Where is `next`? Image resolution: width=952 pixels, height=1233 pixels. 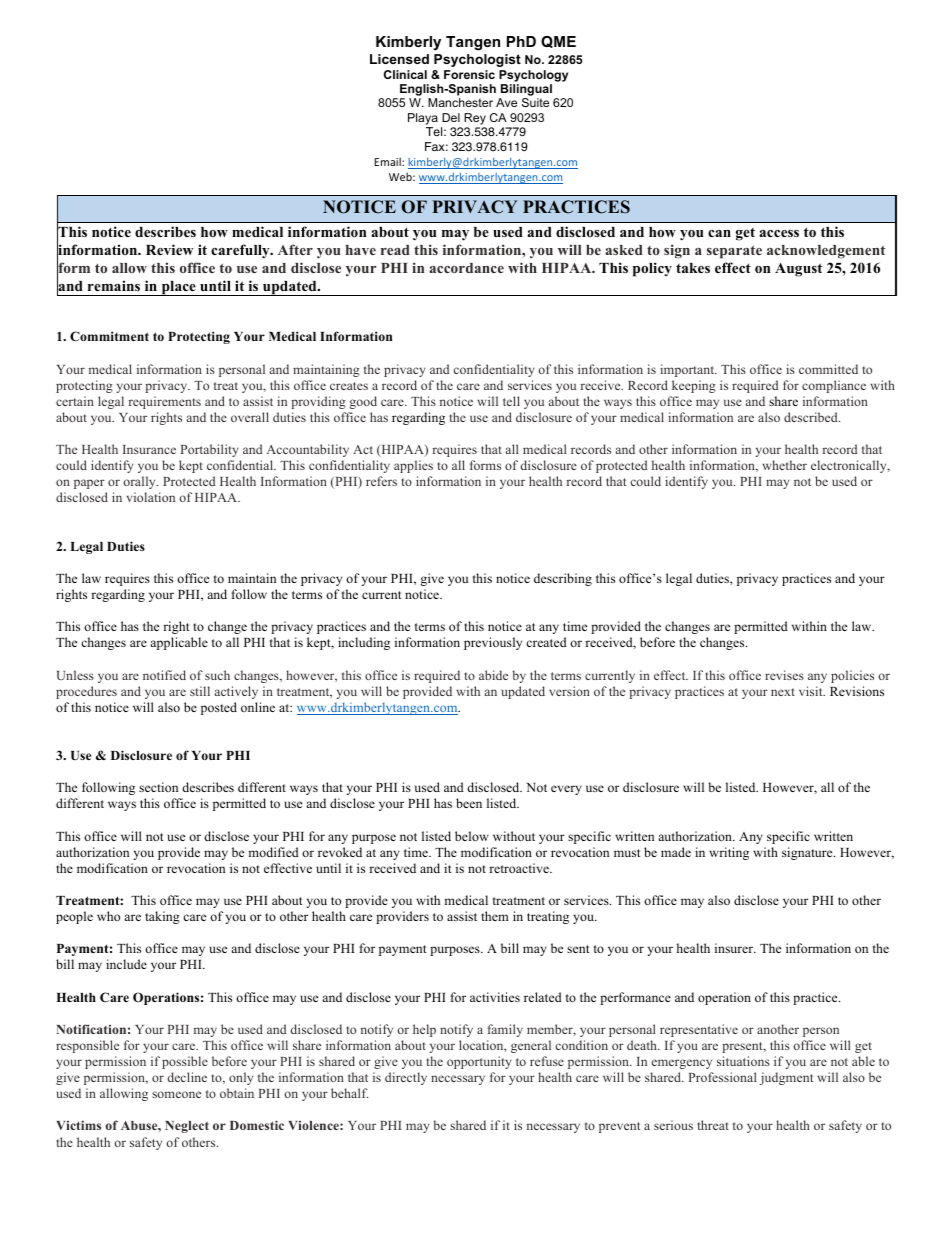 next is located at coordinates (783, 692).
